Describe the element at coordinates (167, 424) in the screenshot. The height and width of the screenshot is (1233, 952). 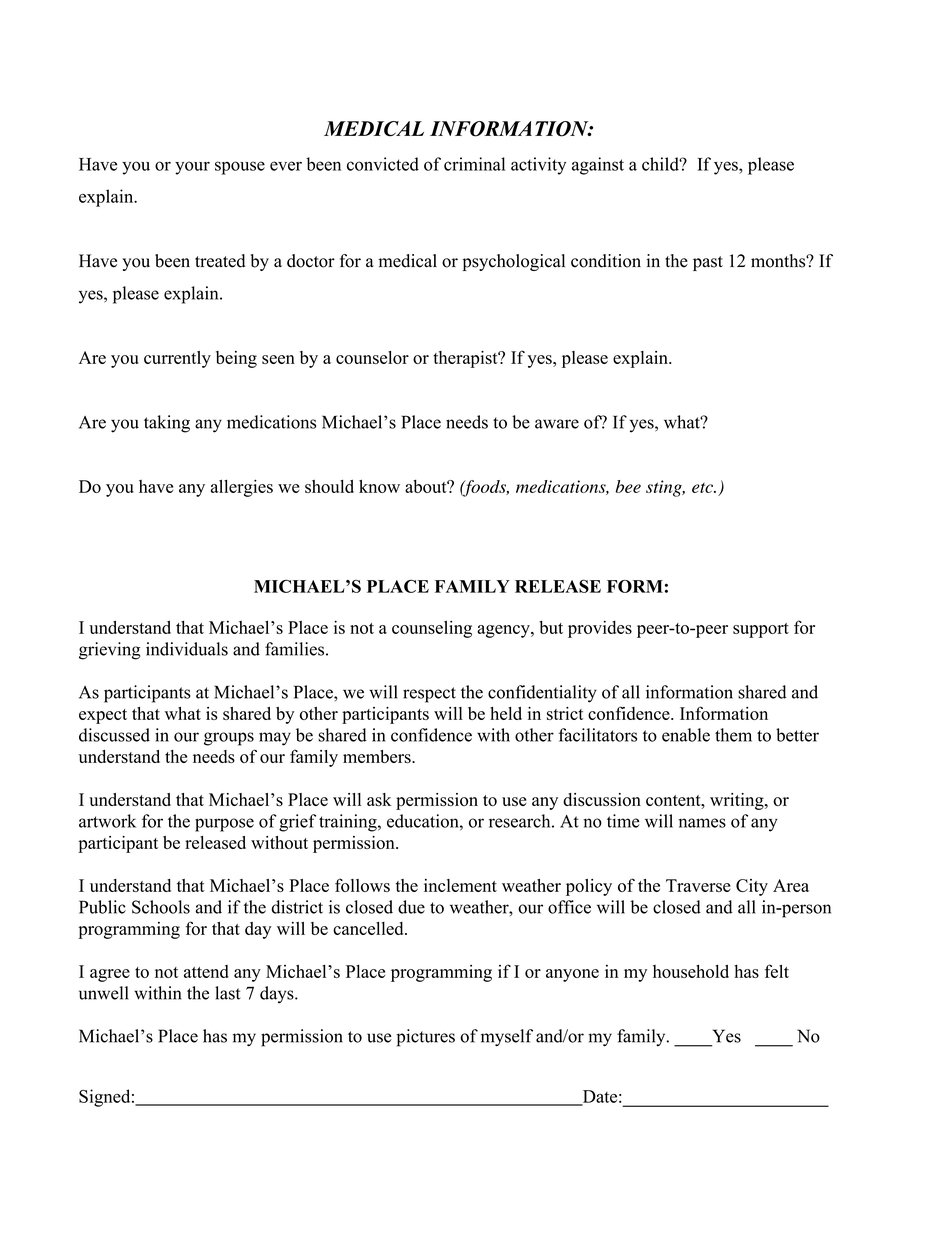
I see `taking` at that location.
